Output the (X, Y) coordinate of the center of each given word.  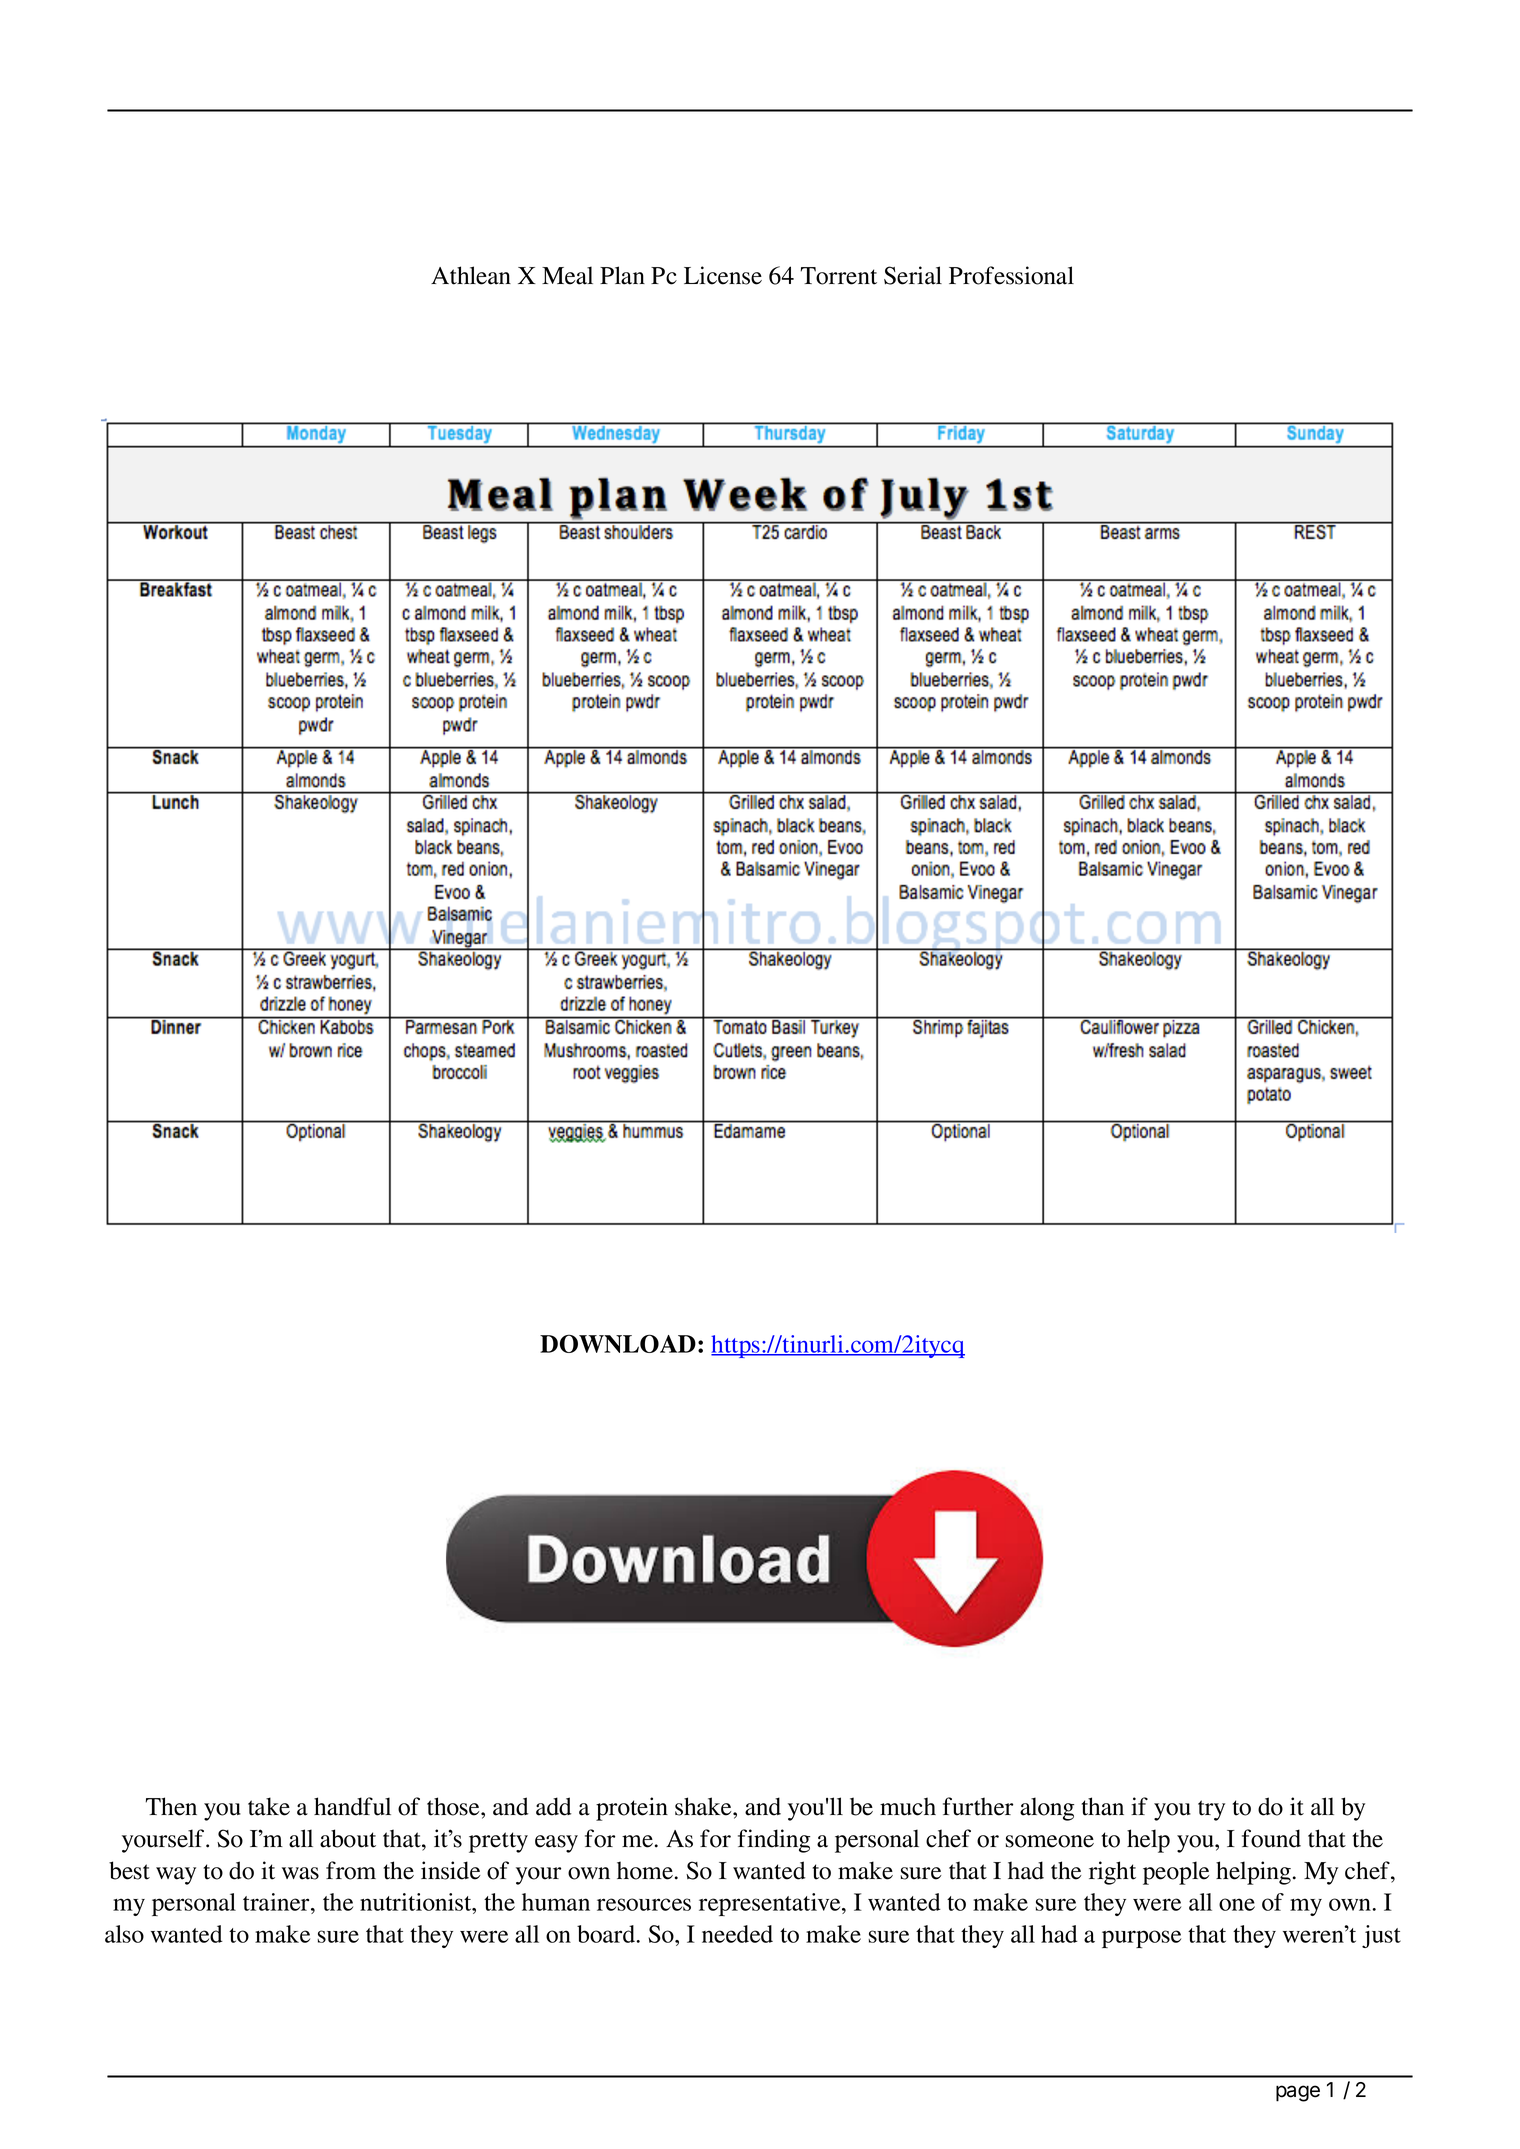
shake (704, 1806)
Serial (913, 275)
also (124, 1934)
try (1211, 1810)
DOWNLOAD (618, 1343)
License (723, 275)
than (1103, 1806)
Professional (1011, 275)
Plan (622, 275)
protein (632, 1809)
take (269, 1806)
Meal (567, 275)
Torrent (838, 276)
